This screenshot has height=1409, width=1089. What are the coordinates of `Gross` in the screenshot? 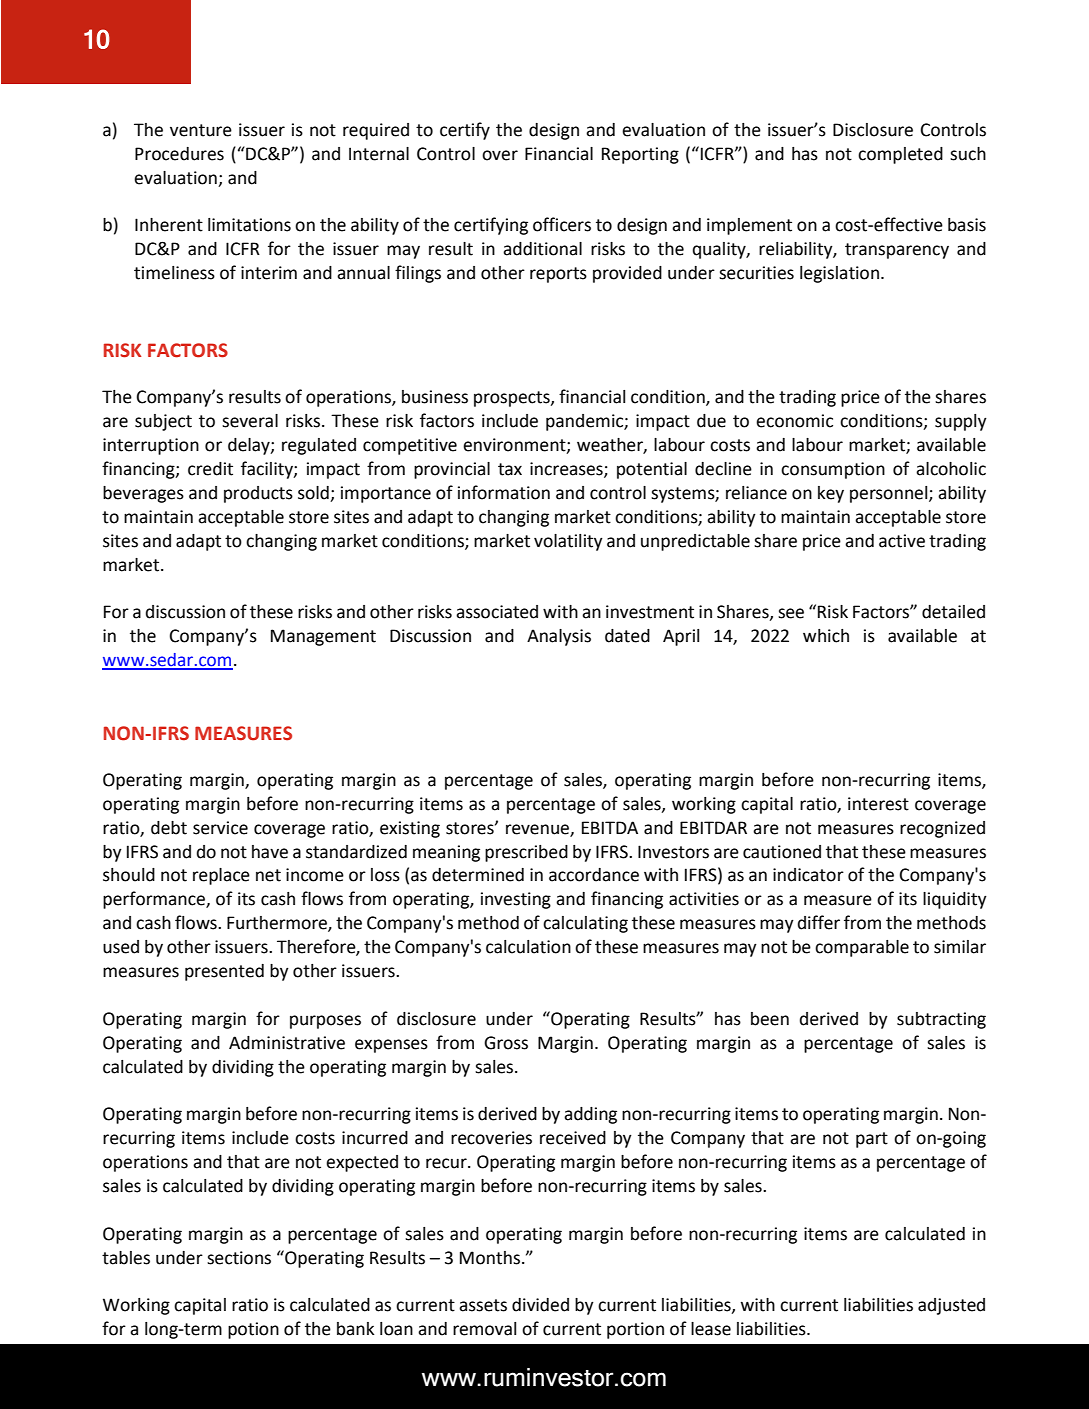 It's located at (506, 1043).
